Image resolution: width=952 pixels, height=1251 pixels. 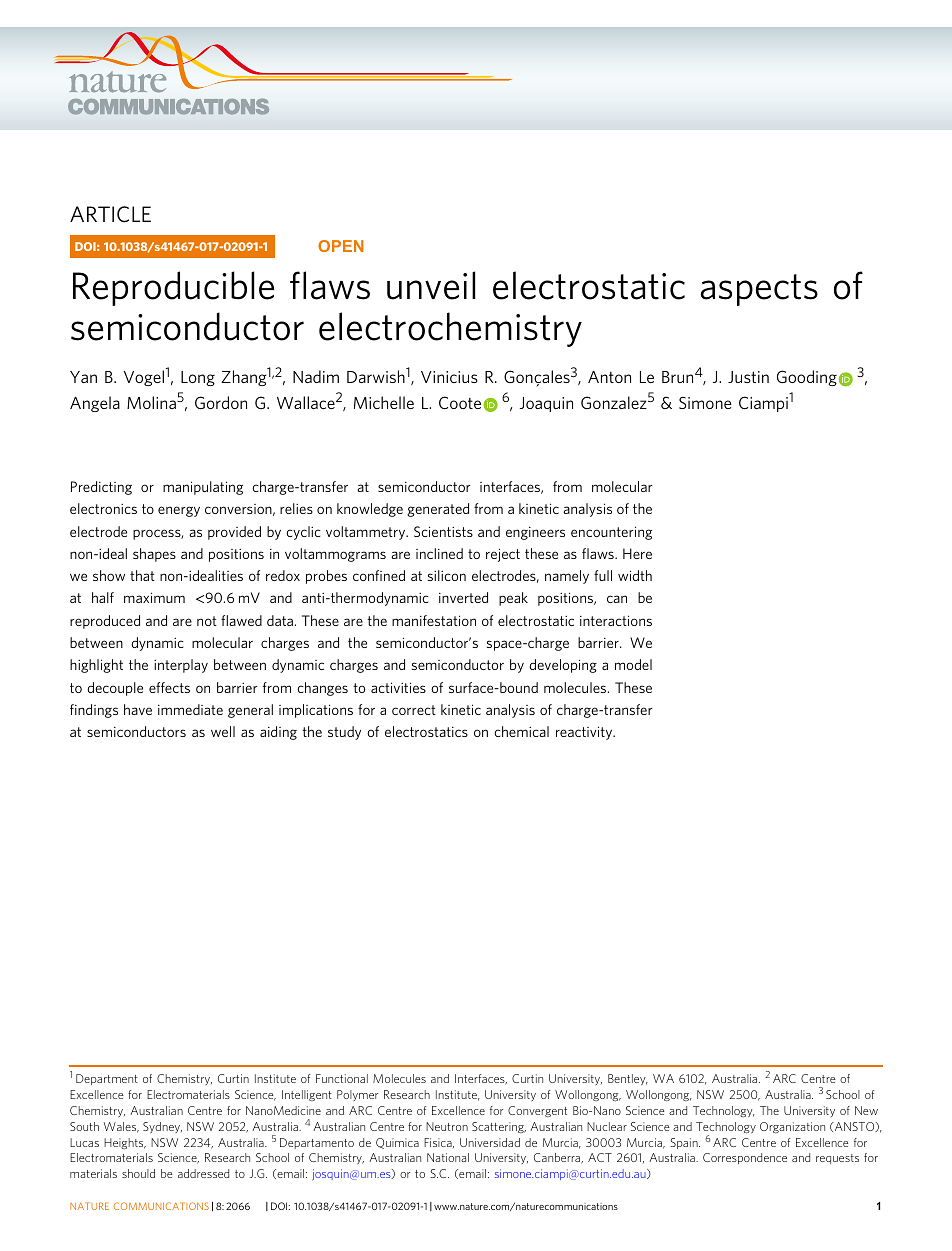 What do you see at coordinates (463, 597) in the document?
I see `inverted` at bounding box center [463, 597].
